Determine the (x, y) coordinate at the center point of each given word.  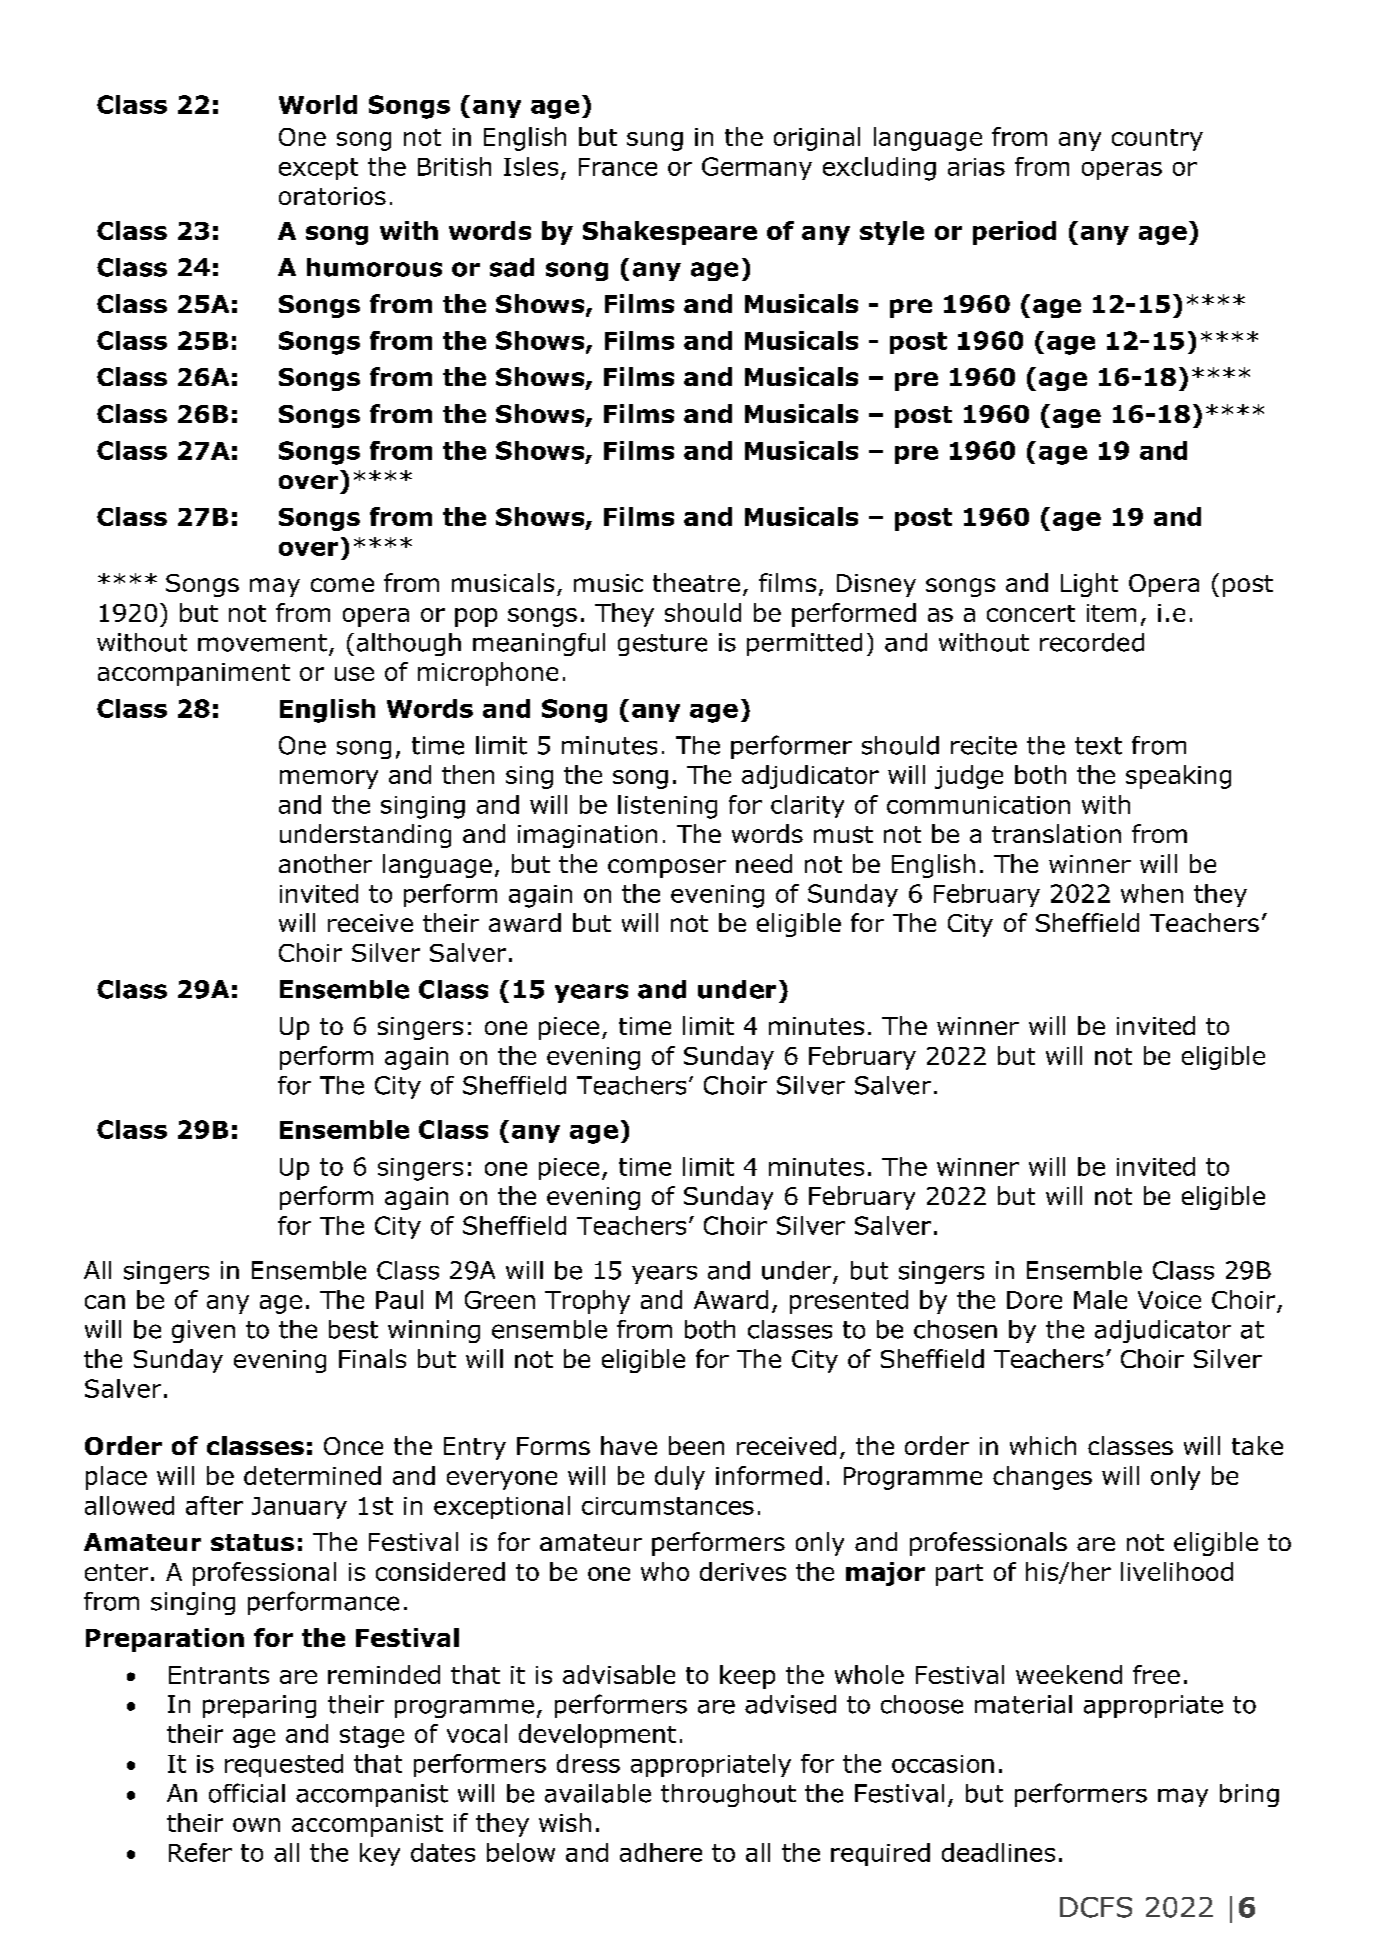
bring (1249, 1795)
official (247, 1793)
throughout (728, 1795)
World (318, 104)
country (1157, 140)
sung (655, 141)
